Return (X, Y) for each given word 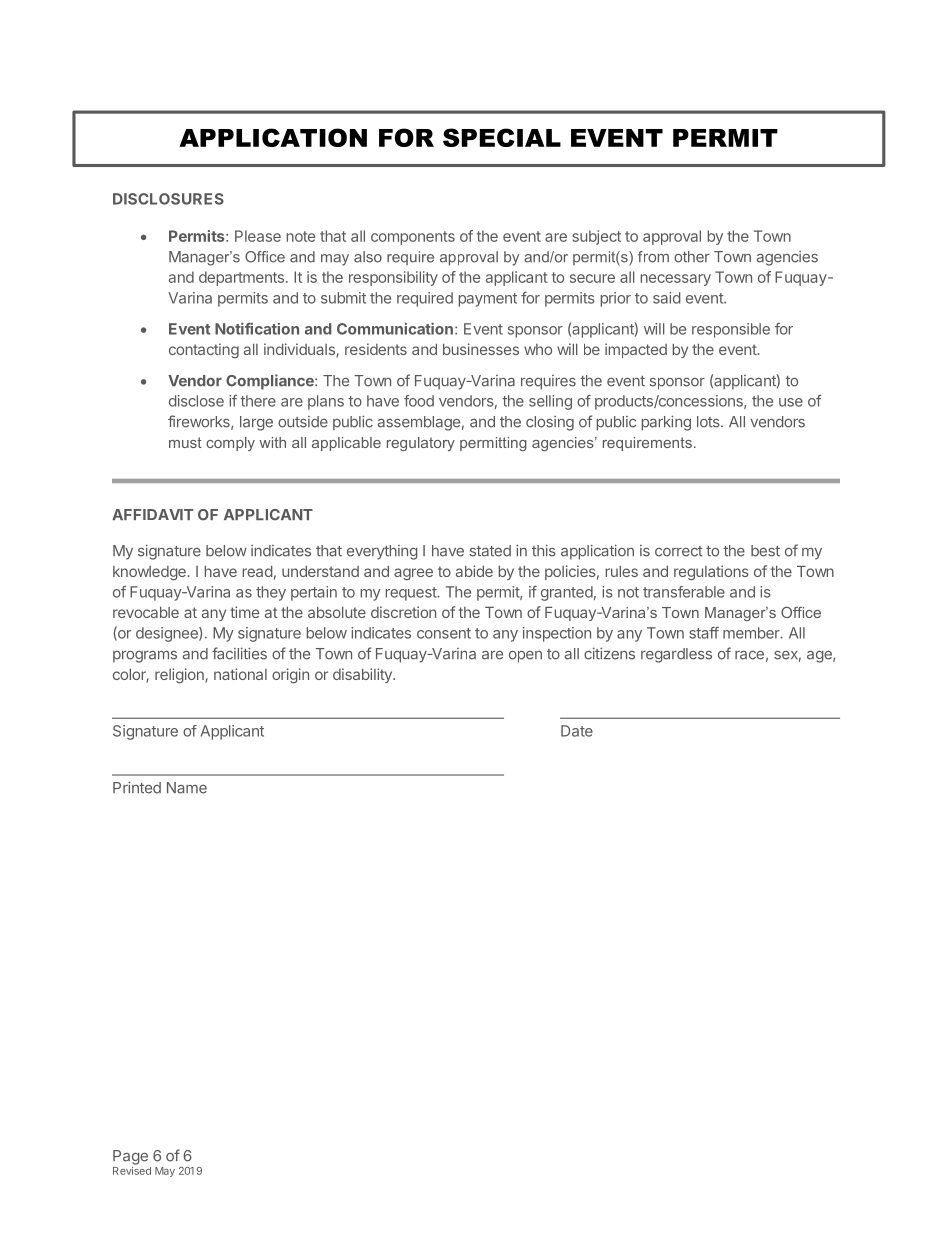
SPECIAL (502, 137)
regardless (676, 655)
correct (679, 551)
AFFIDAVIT (152, 514)
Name (187, 788)
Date (577, 731)
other (692, 257)
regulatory (421, 444)
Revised (132, 1171)
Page (130, 1157)
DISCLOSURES (168, 199)
